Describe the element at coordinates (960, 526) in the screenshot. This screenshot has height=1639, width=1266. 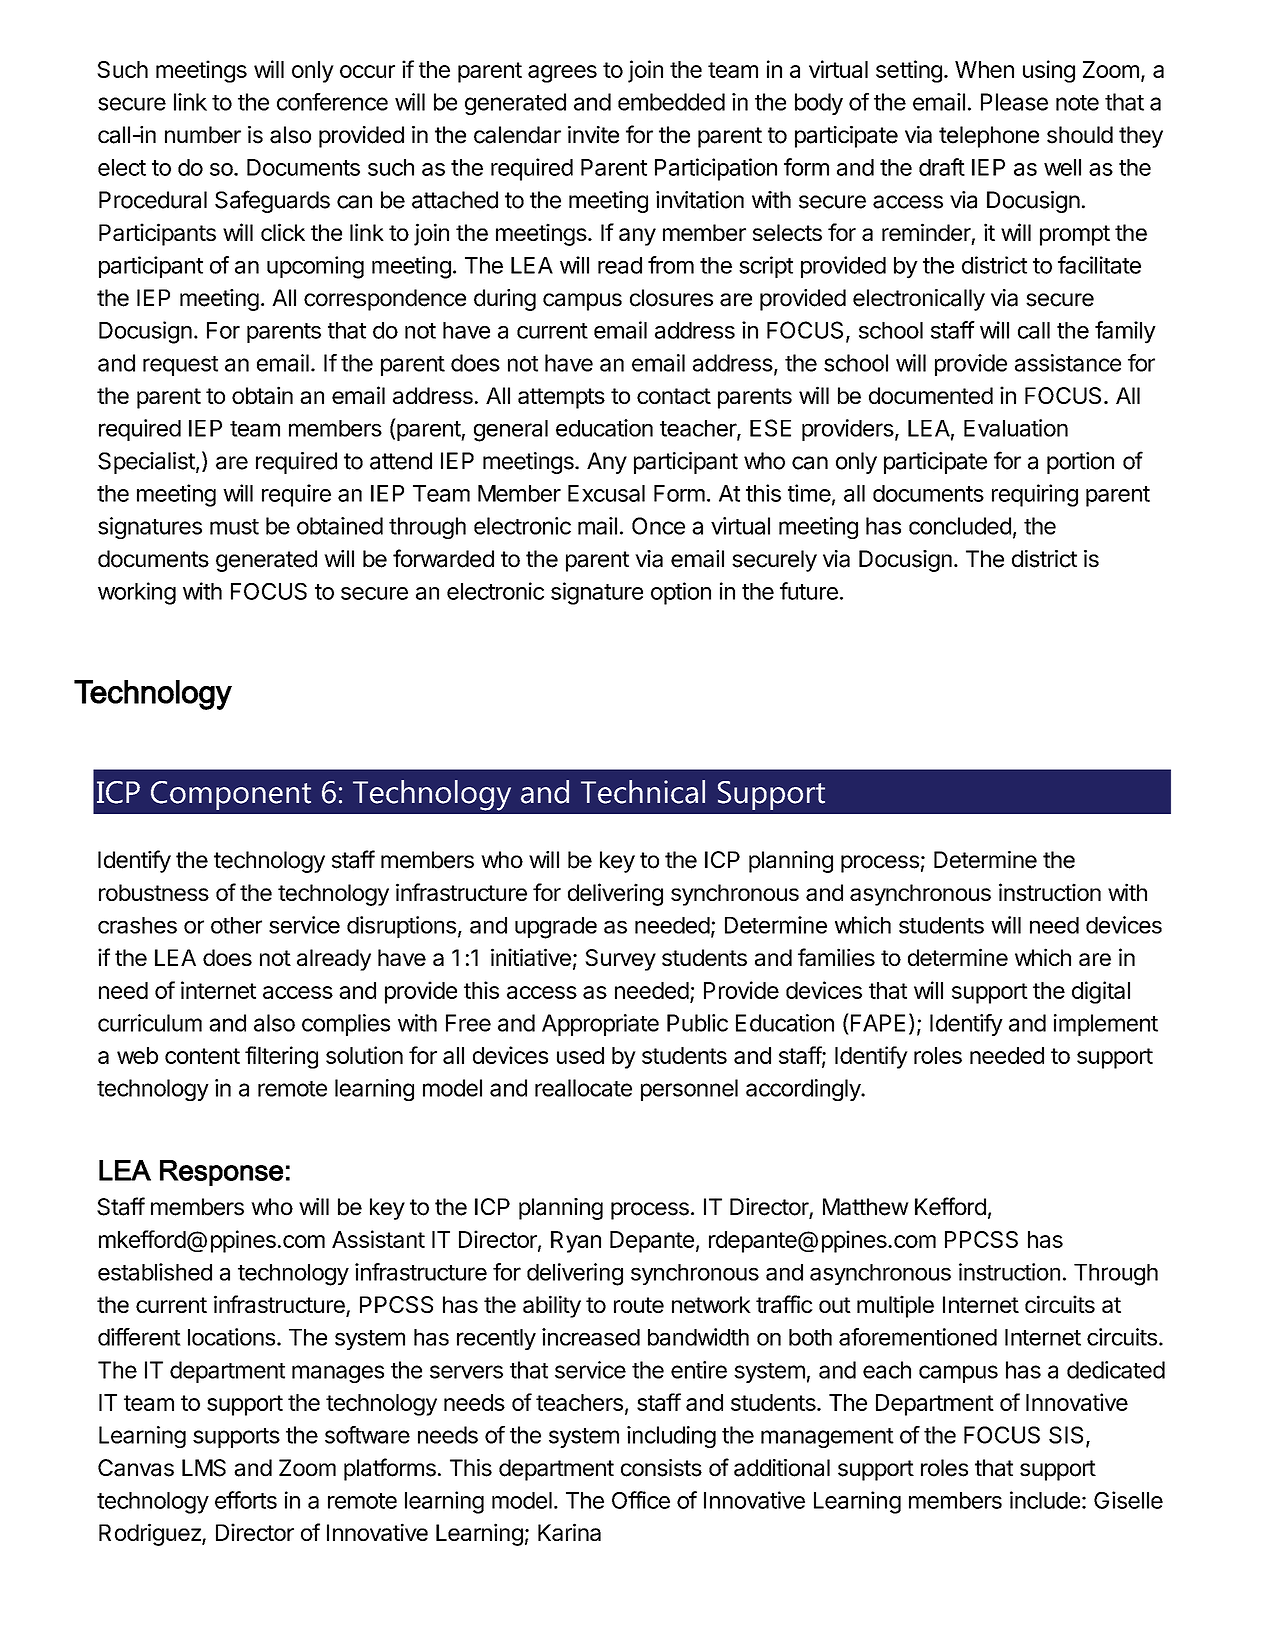
I see `concluded` at that location.
